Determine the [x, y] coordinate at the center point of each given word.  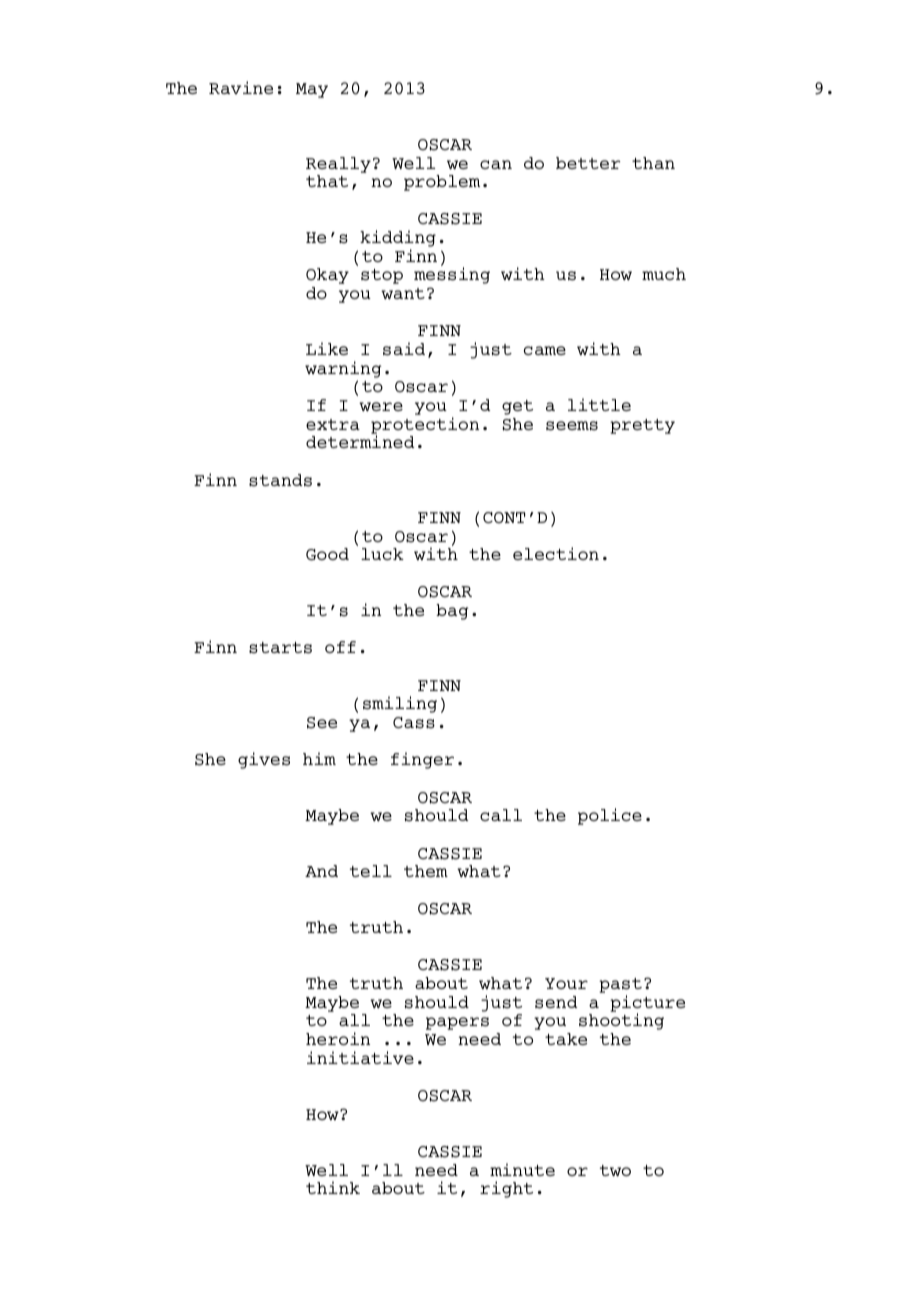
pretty [642, 426]
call [501, 815]
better [588, 163]
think [333, 1187]
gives [264, 760]
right [506, 1189]
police [610, 816]
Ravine [241, 87]
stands [280, 480]
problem [442, 183]
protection [425, 426]
